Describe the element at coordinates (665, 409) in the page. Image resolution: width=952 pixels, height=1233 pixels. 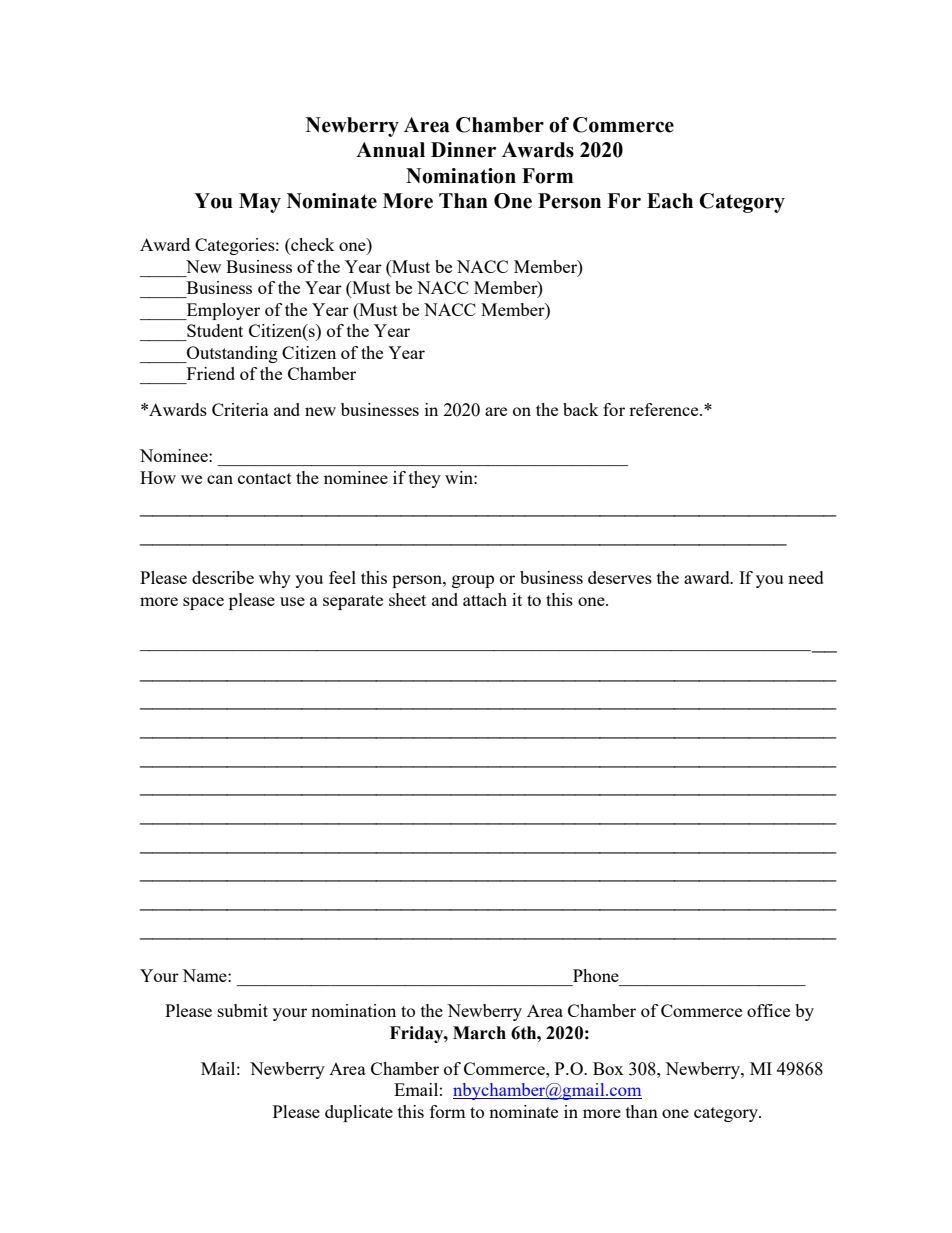
I see `reference` at that location.
